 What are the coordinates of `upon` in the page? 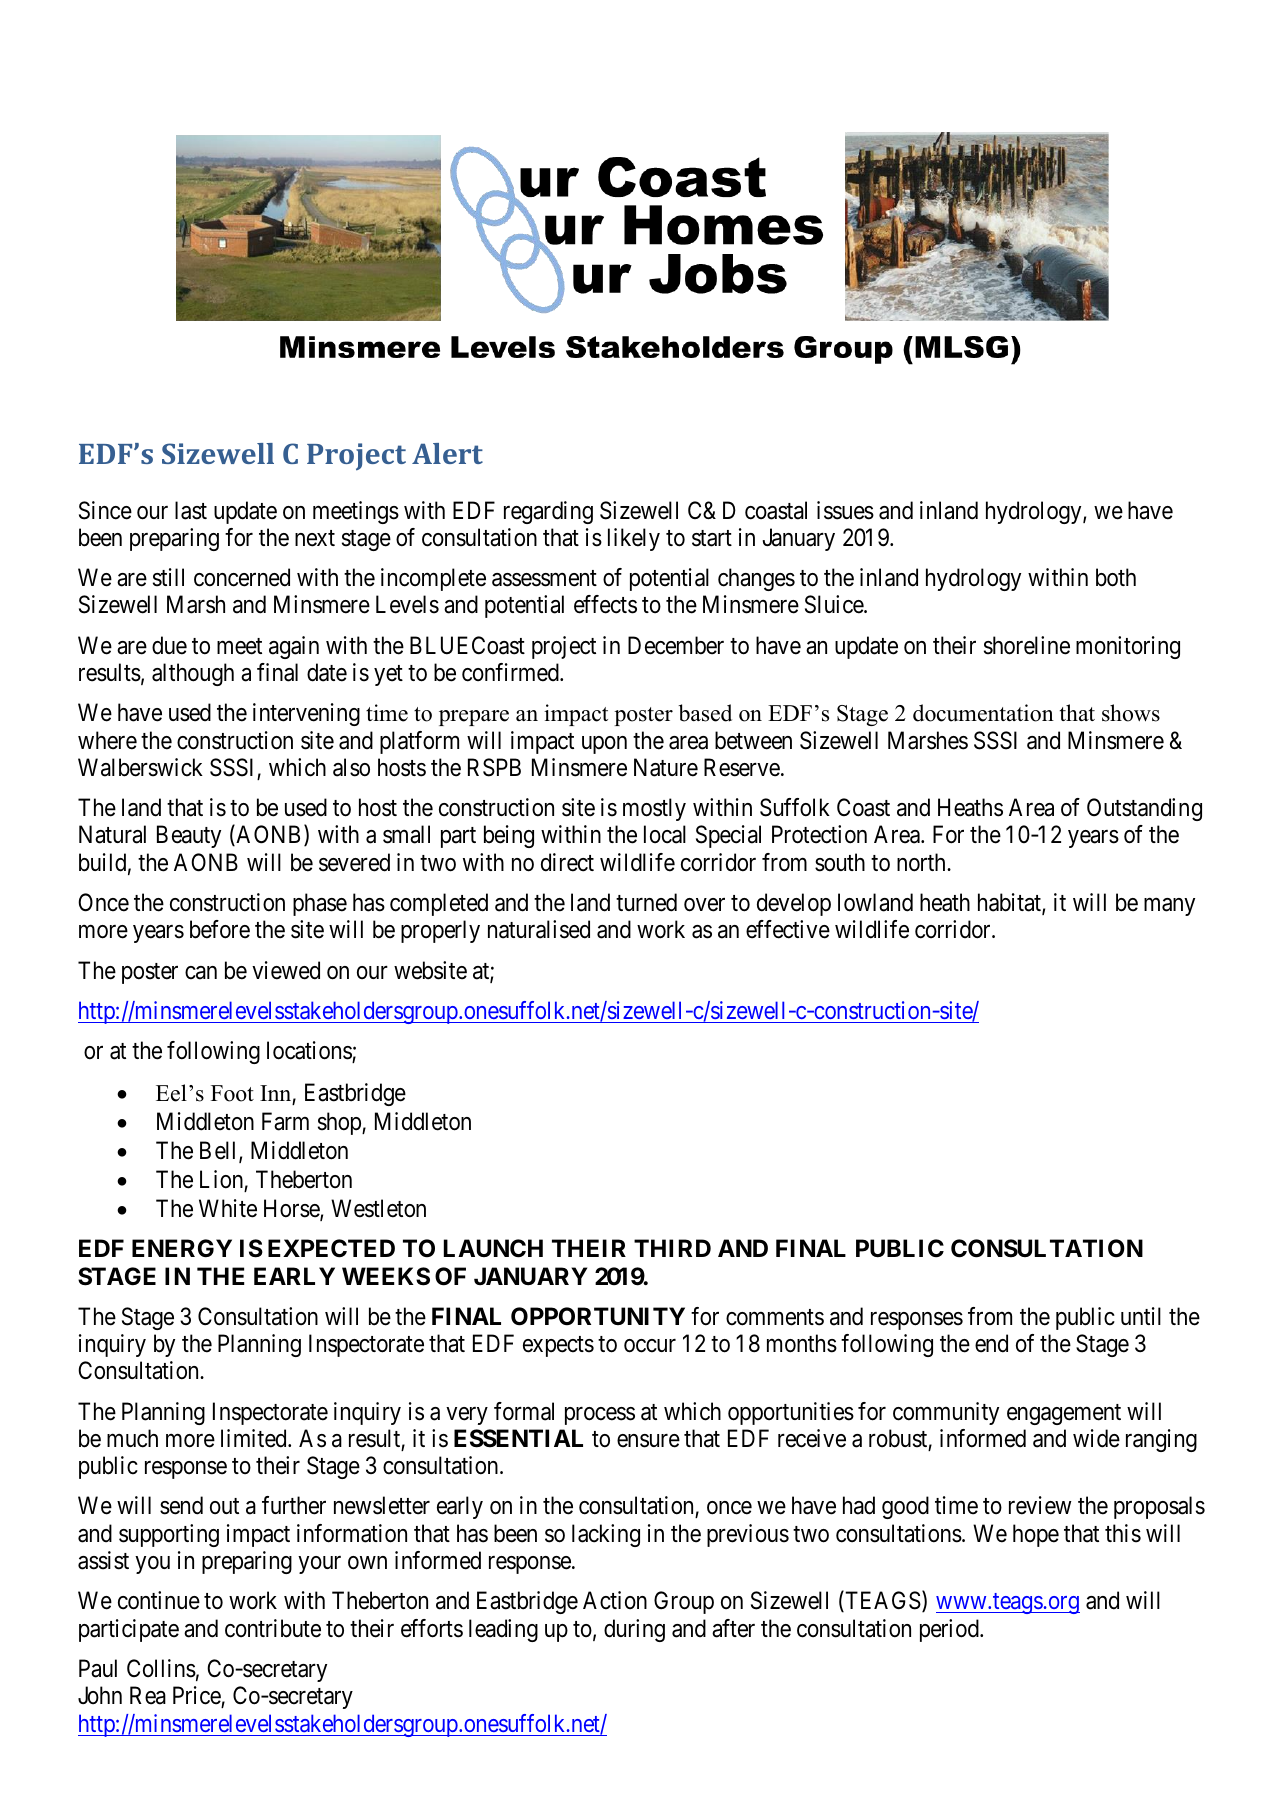 It's located at (604, 745).
